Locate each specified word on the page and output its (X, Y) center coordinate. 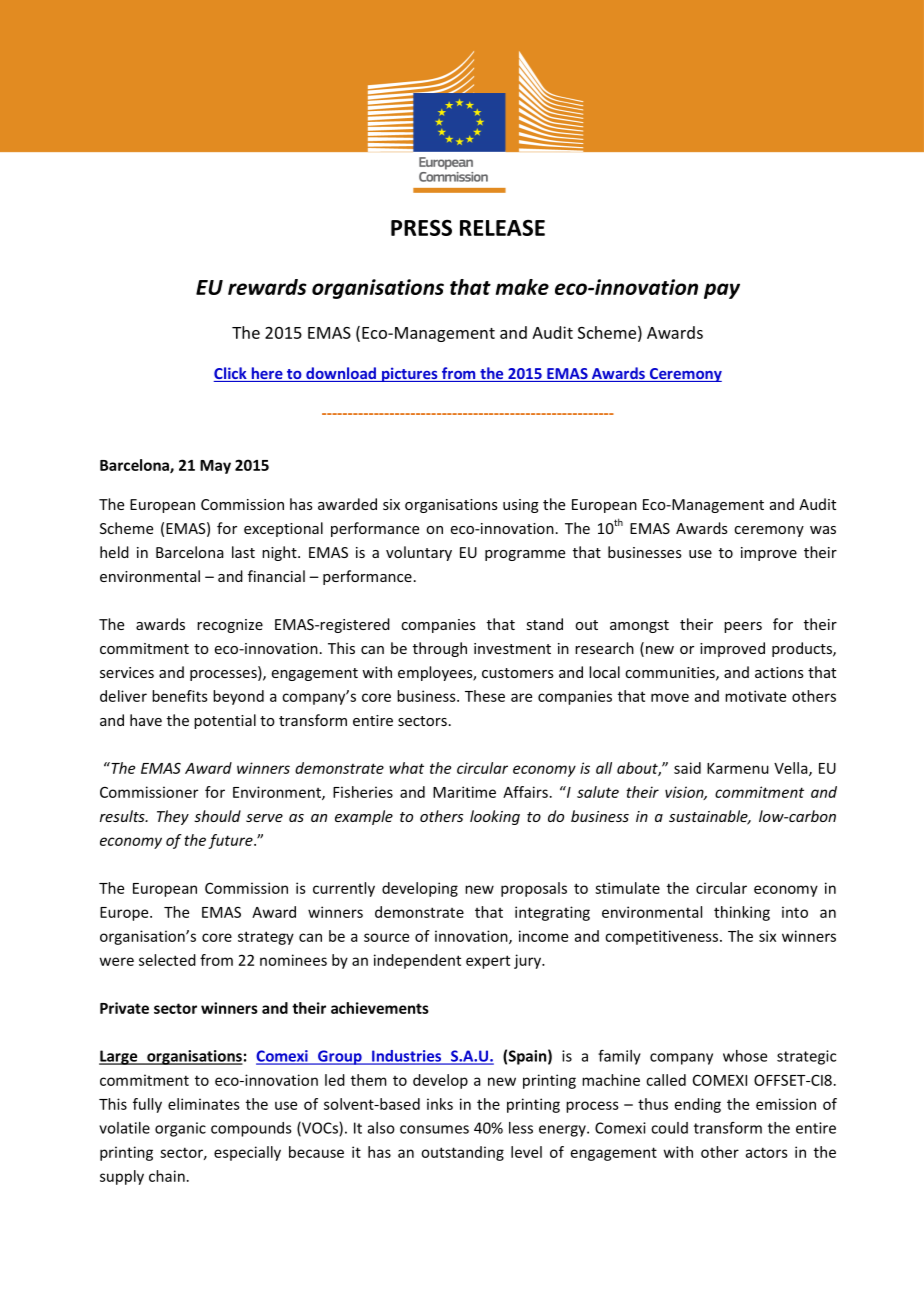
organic (180, 1129)
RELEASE (502, 228)
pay (722, 291)
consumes (434, 1129)
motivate (755, 696)
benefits (180, 696)
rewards (267, 287)
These (485, 696)
